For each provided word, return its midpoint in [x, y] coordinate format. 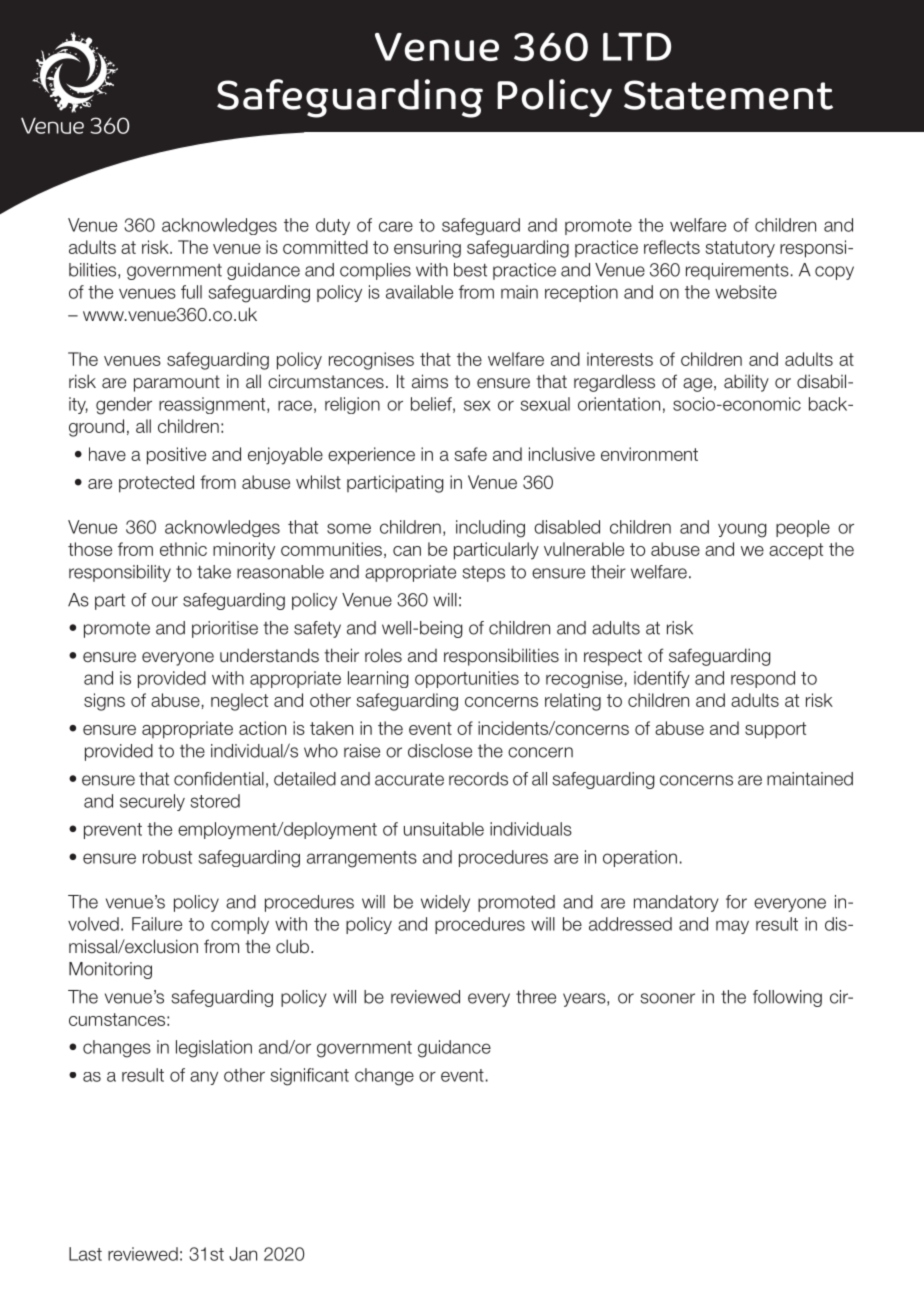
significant [310, 1077]
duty [333, 226]
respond [763, 679]
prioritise [225, 629]
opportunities [467, 679]
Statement [728, 95]
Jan [243, 1254]
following [787, 998]
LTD [637, 46]
